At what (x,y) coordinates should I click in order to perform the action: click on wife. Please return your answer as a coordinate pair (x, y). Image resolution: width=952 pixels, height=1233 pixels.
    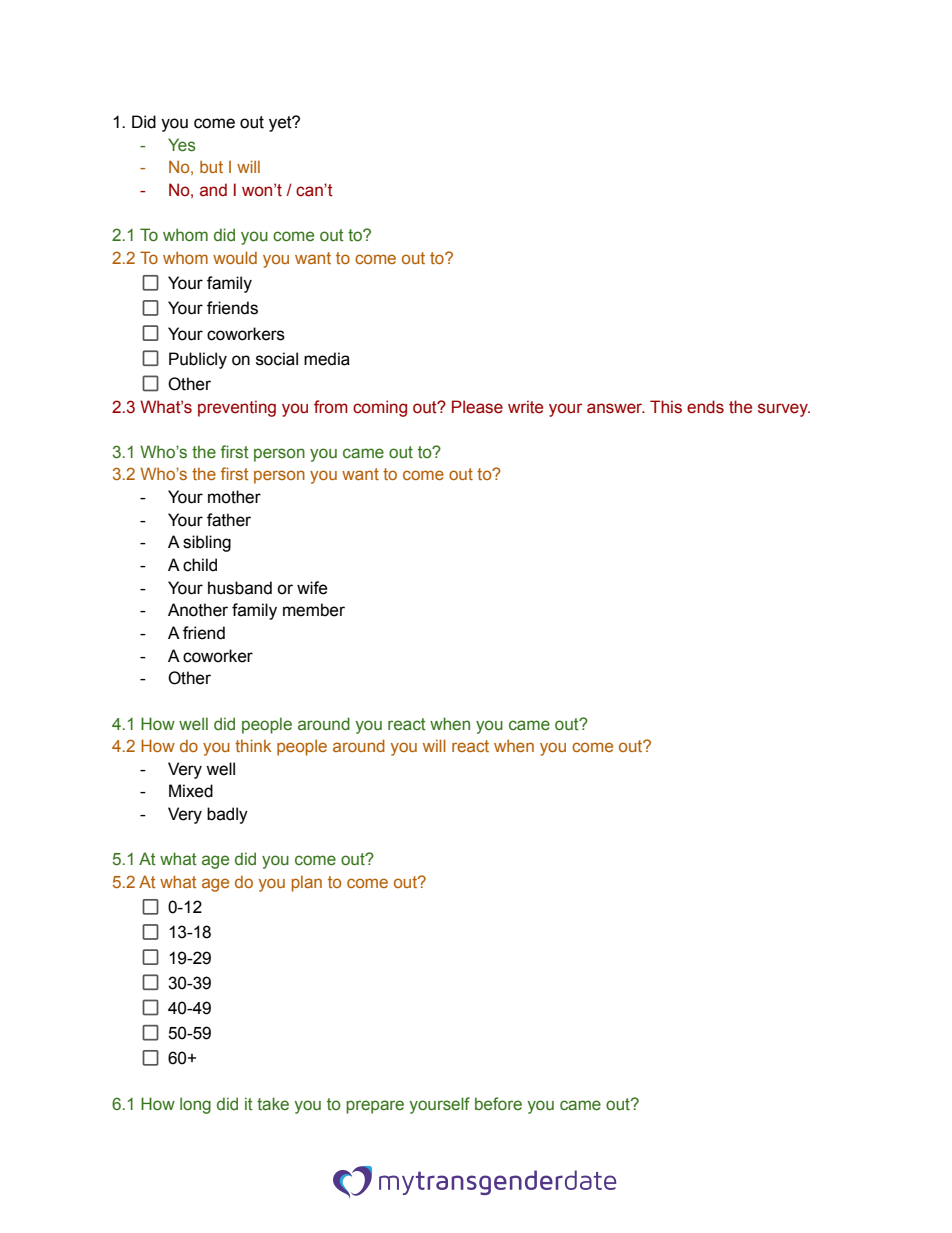
    Looking at the image, I should click on (312, 588).
